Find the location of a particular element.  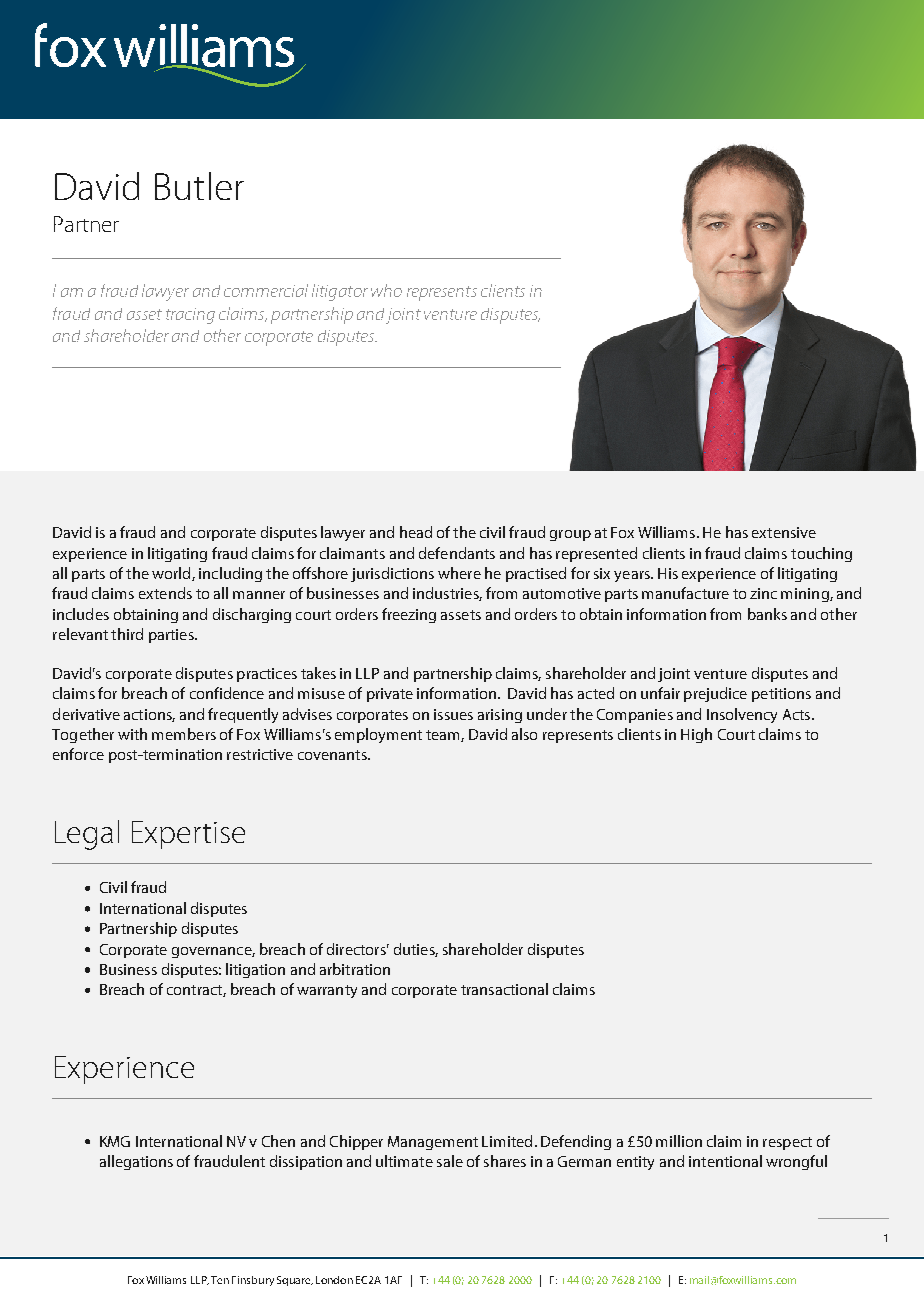

London is located at coordinates (334, 1280).
